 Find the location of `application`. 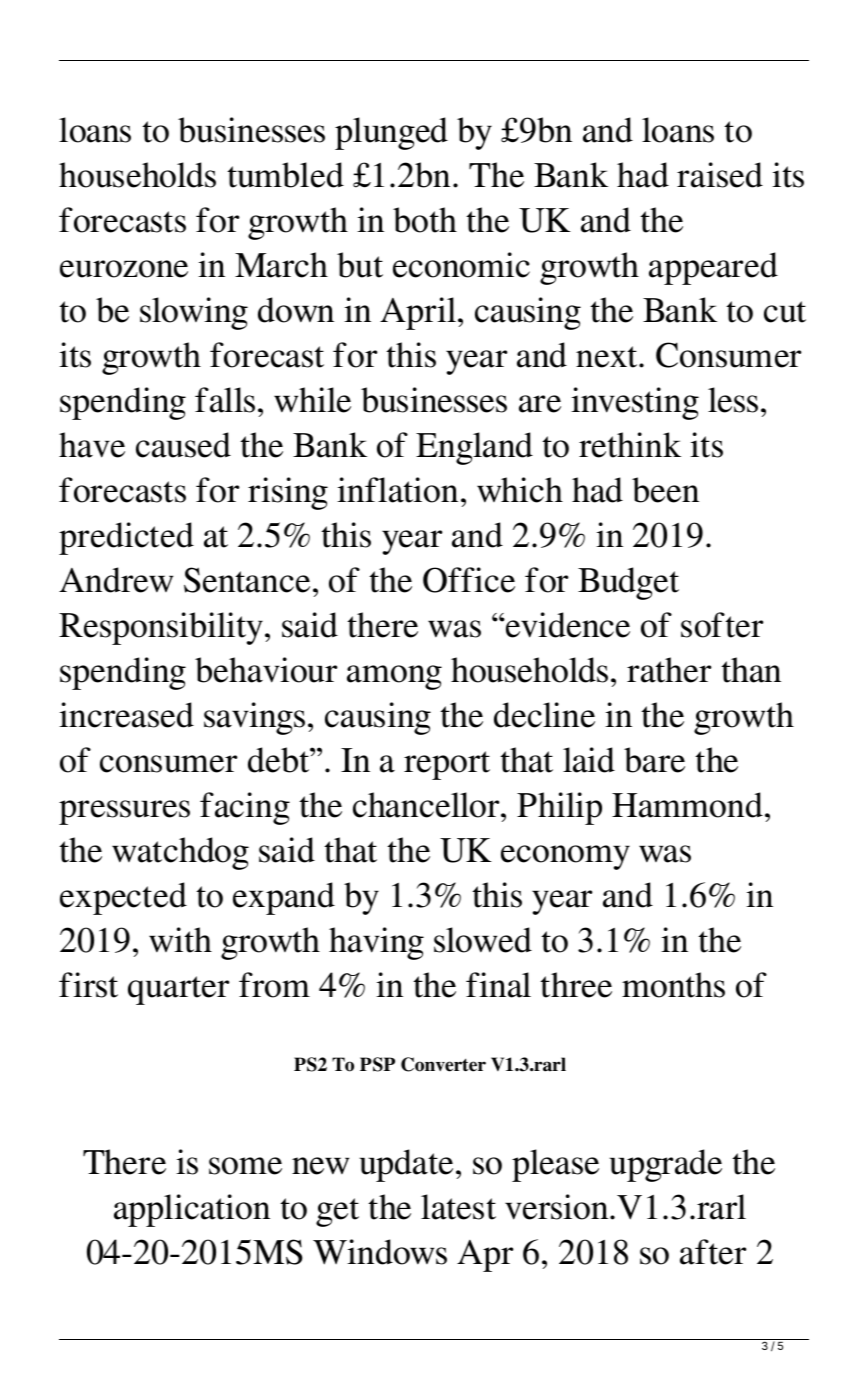

application is located at coordinates (192, 1210).
